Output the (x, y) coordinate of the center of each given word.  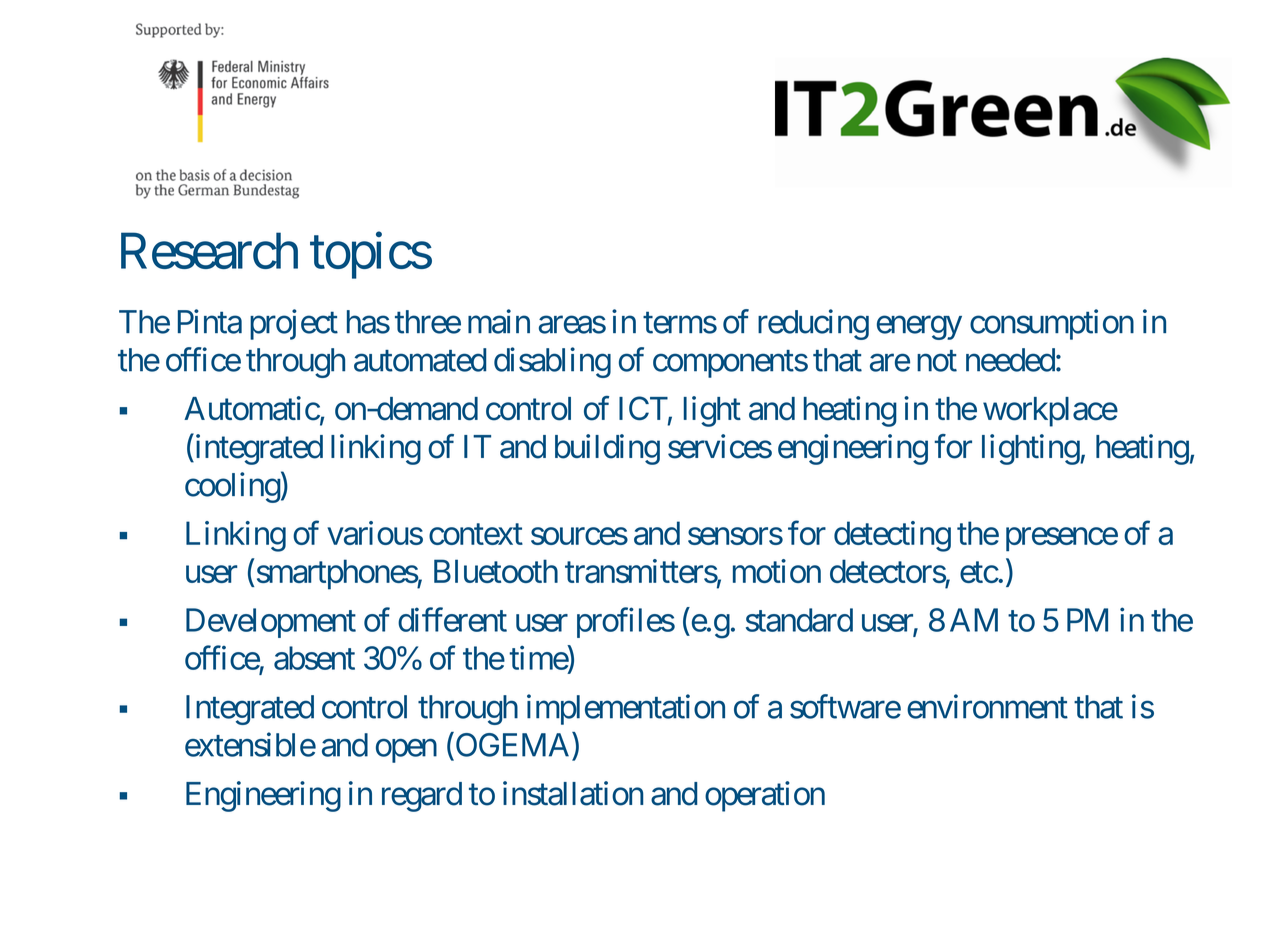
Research (209, 250)
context (476, 534)
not (937, 361)
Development (271, 623)
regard (422, 797)
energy (919, 328)
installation (573, 793)
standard (799, 620)
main (499, 321)
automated (420, 360)
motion (777, 571)
